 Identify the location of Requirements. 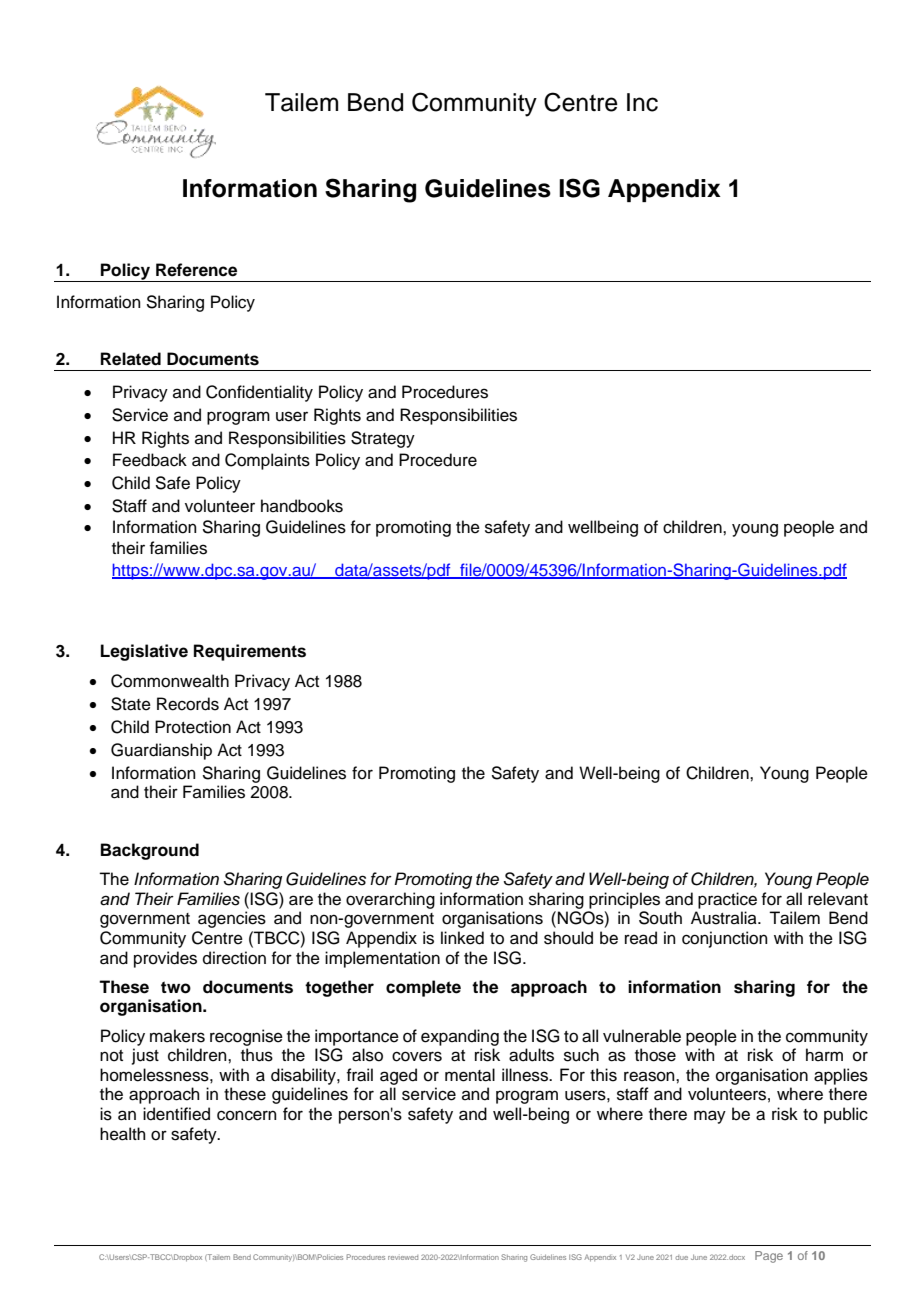
(250, 652).
